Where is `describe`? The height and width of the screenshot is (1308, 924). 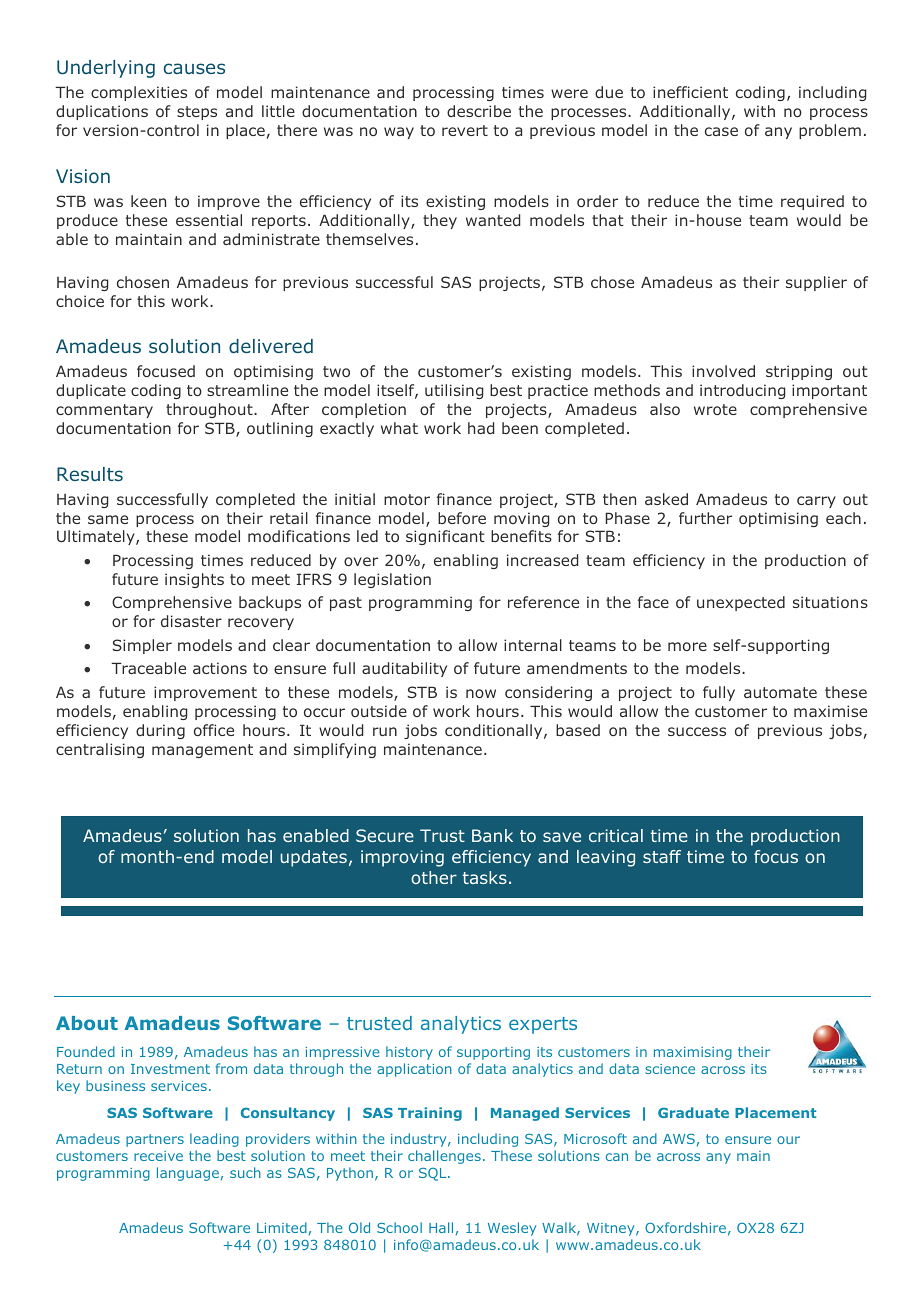 describe is located at coordinates (479, 111).
